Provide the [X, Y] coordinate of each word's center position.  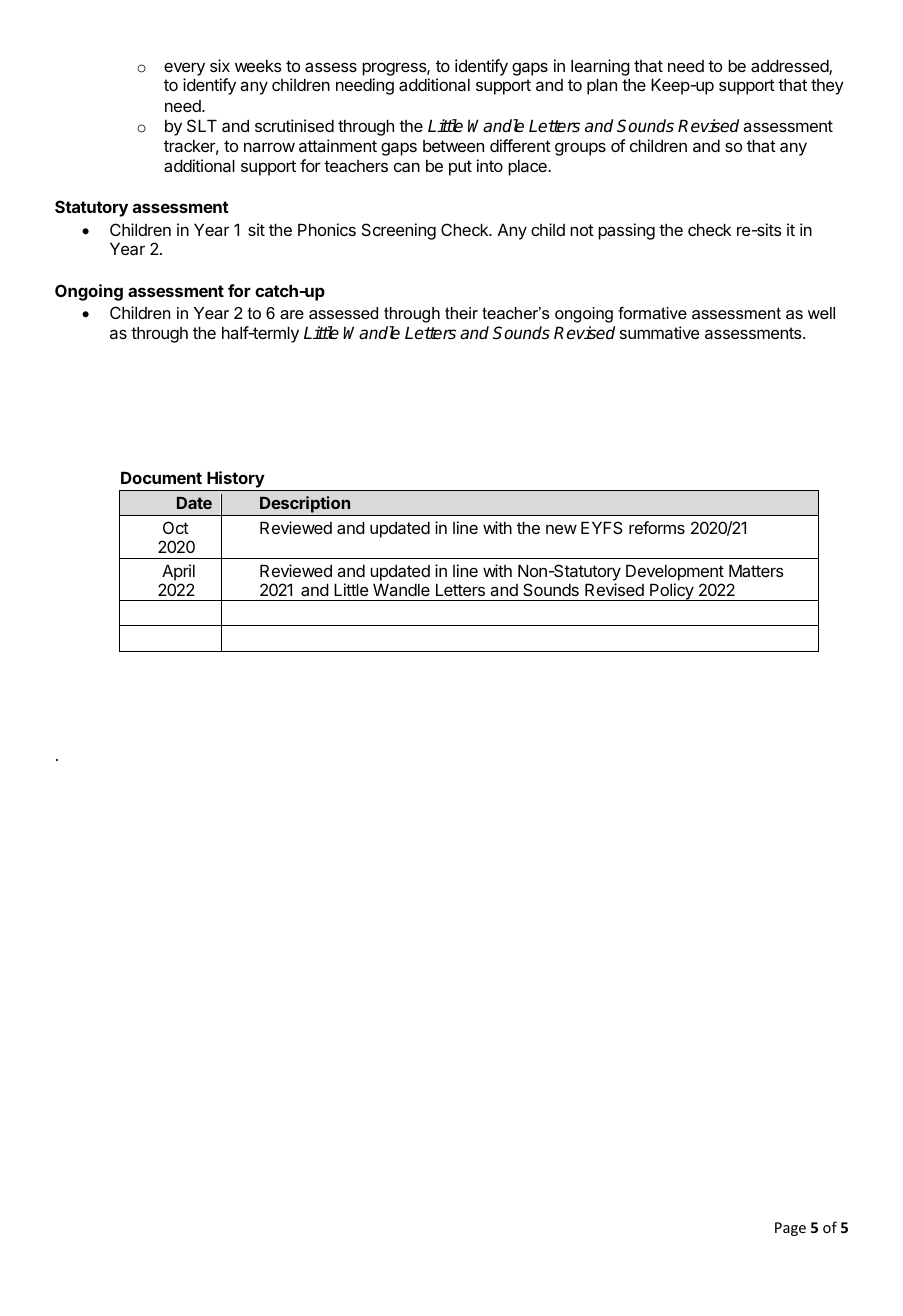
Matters [756, 570]
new [561, 529]
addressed [790, 67]
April [178, 572]
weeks [258, 65]
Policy [672, 592]
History [235, 481]
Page [790, 1229]
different [520, 145]
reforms [657, 527]
